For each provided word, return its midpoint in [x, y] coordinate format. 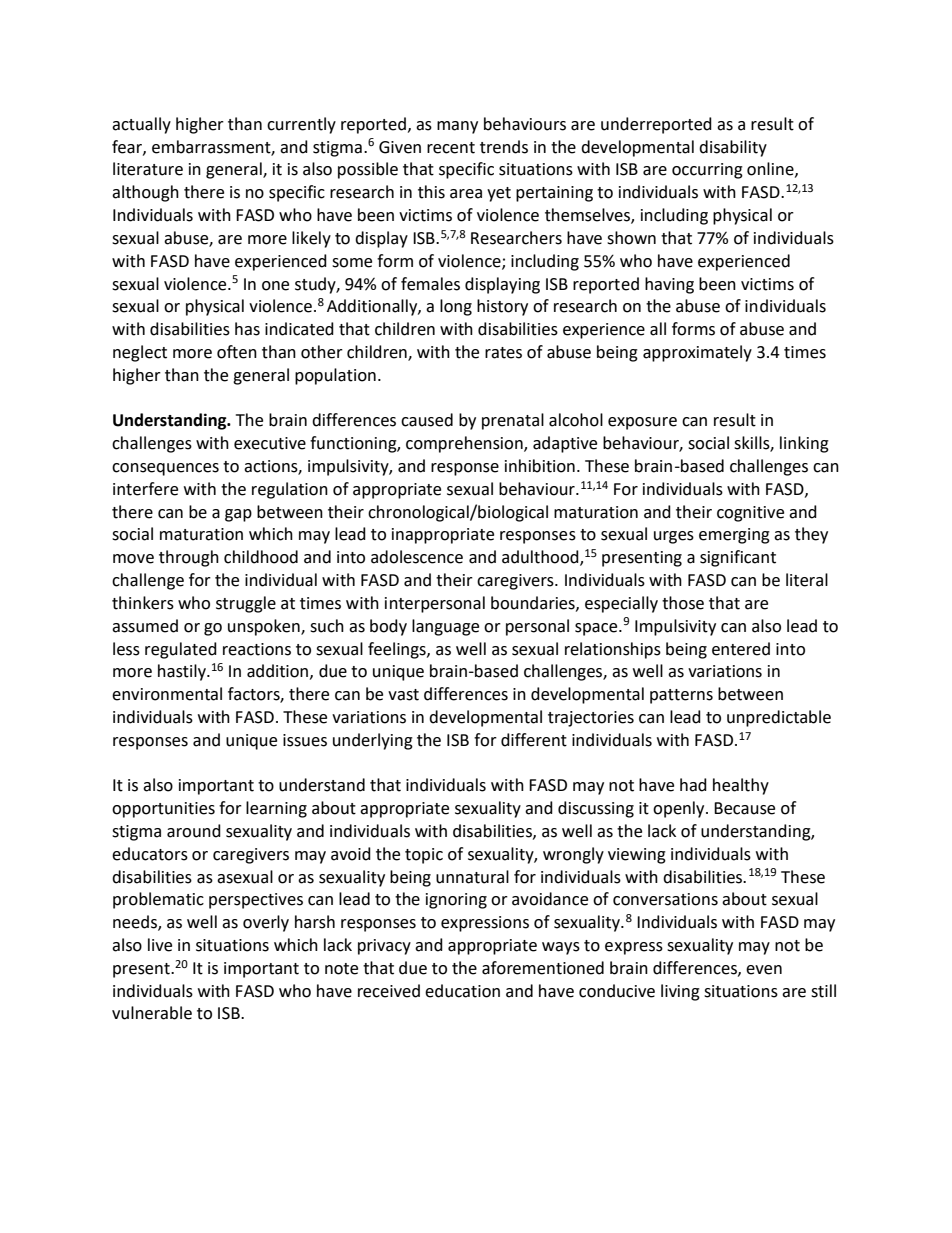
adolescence [417, 557]
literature [148, 169]
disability [733, 148]
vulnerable [152, 1013]
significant [738, 558]
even [764, 970]
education [462, 991]
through [189, 558]
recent [451, 148]
